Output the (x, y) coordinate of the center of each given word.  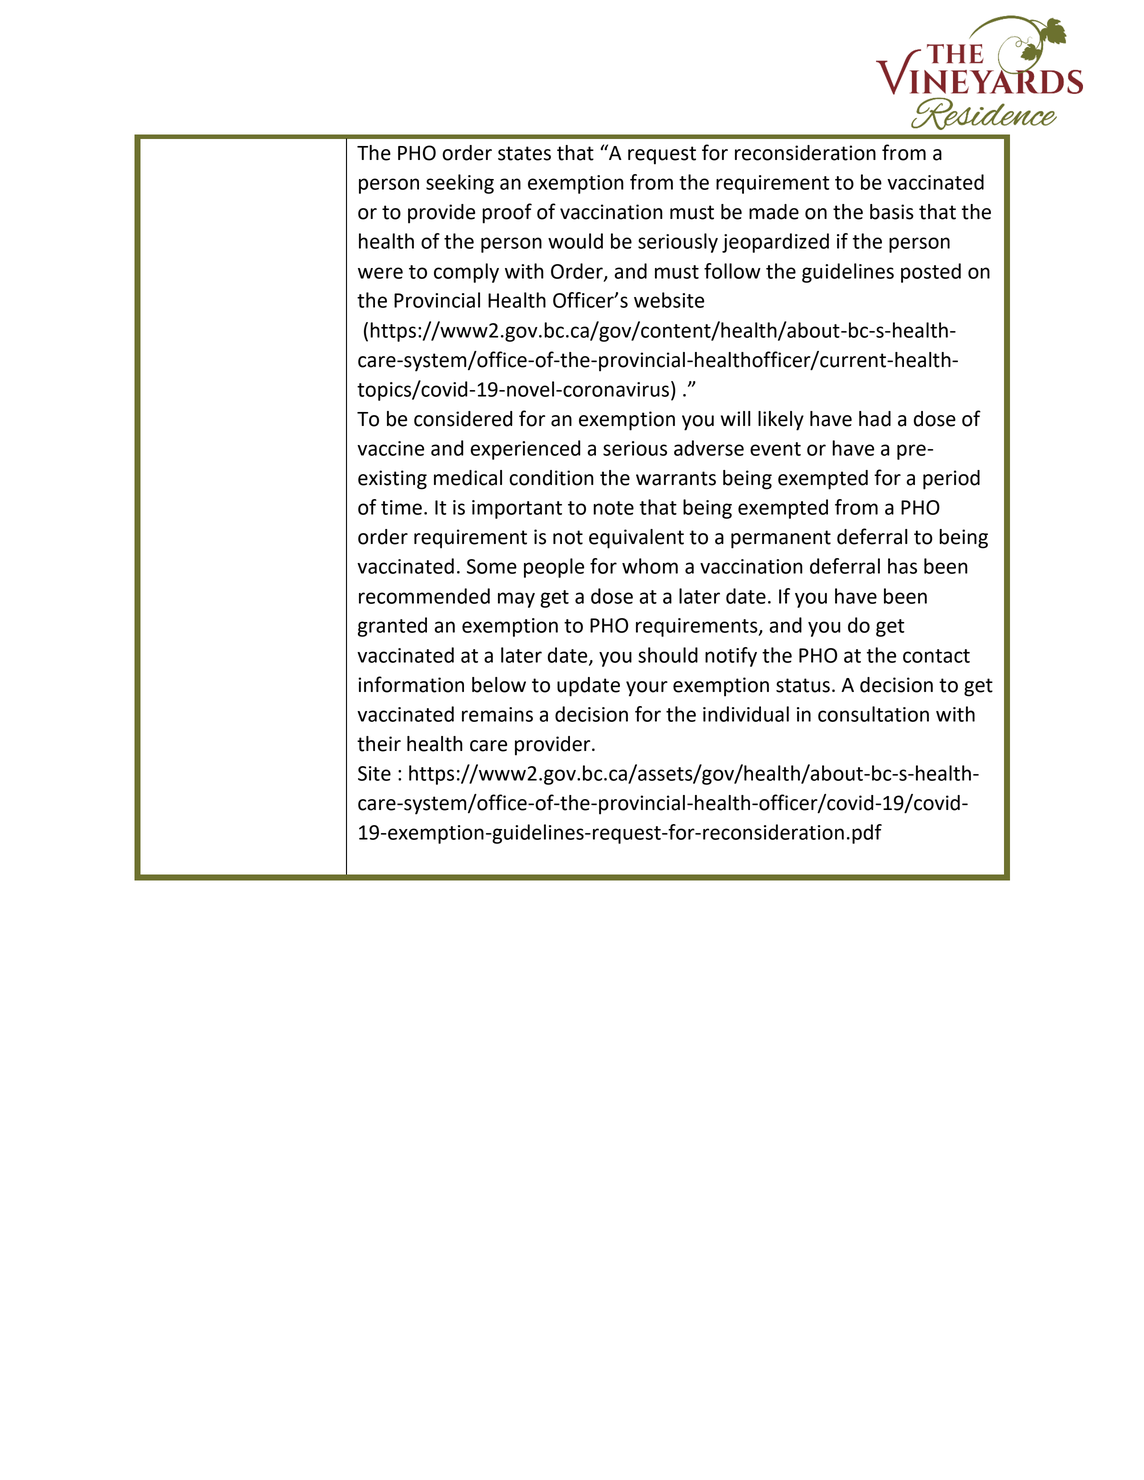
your (647, 689)
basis (892, 212)
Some (492, 566)
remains (497, 714)
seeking (460, 184)
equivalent (636, 539)
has (902, 566)
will (736, 418)
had (875, 419)
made (774, 212)
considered (463, 419)
